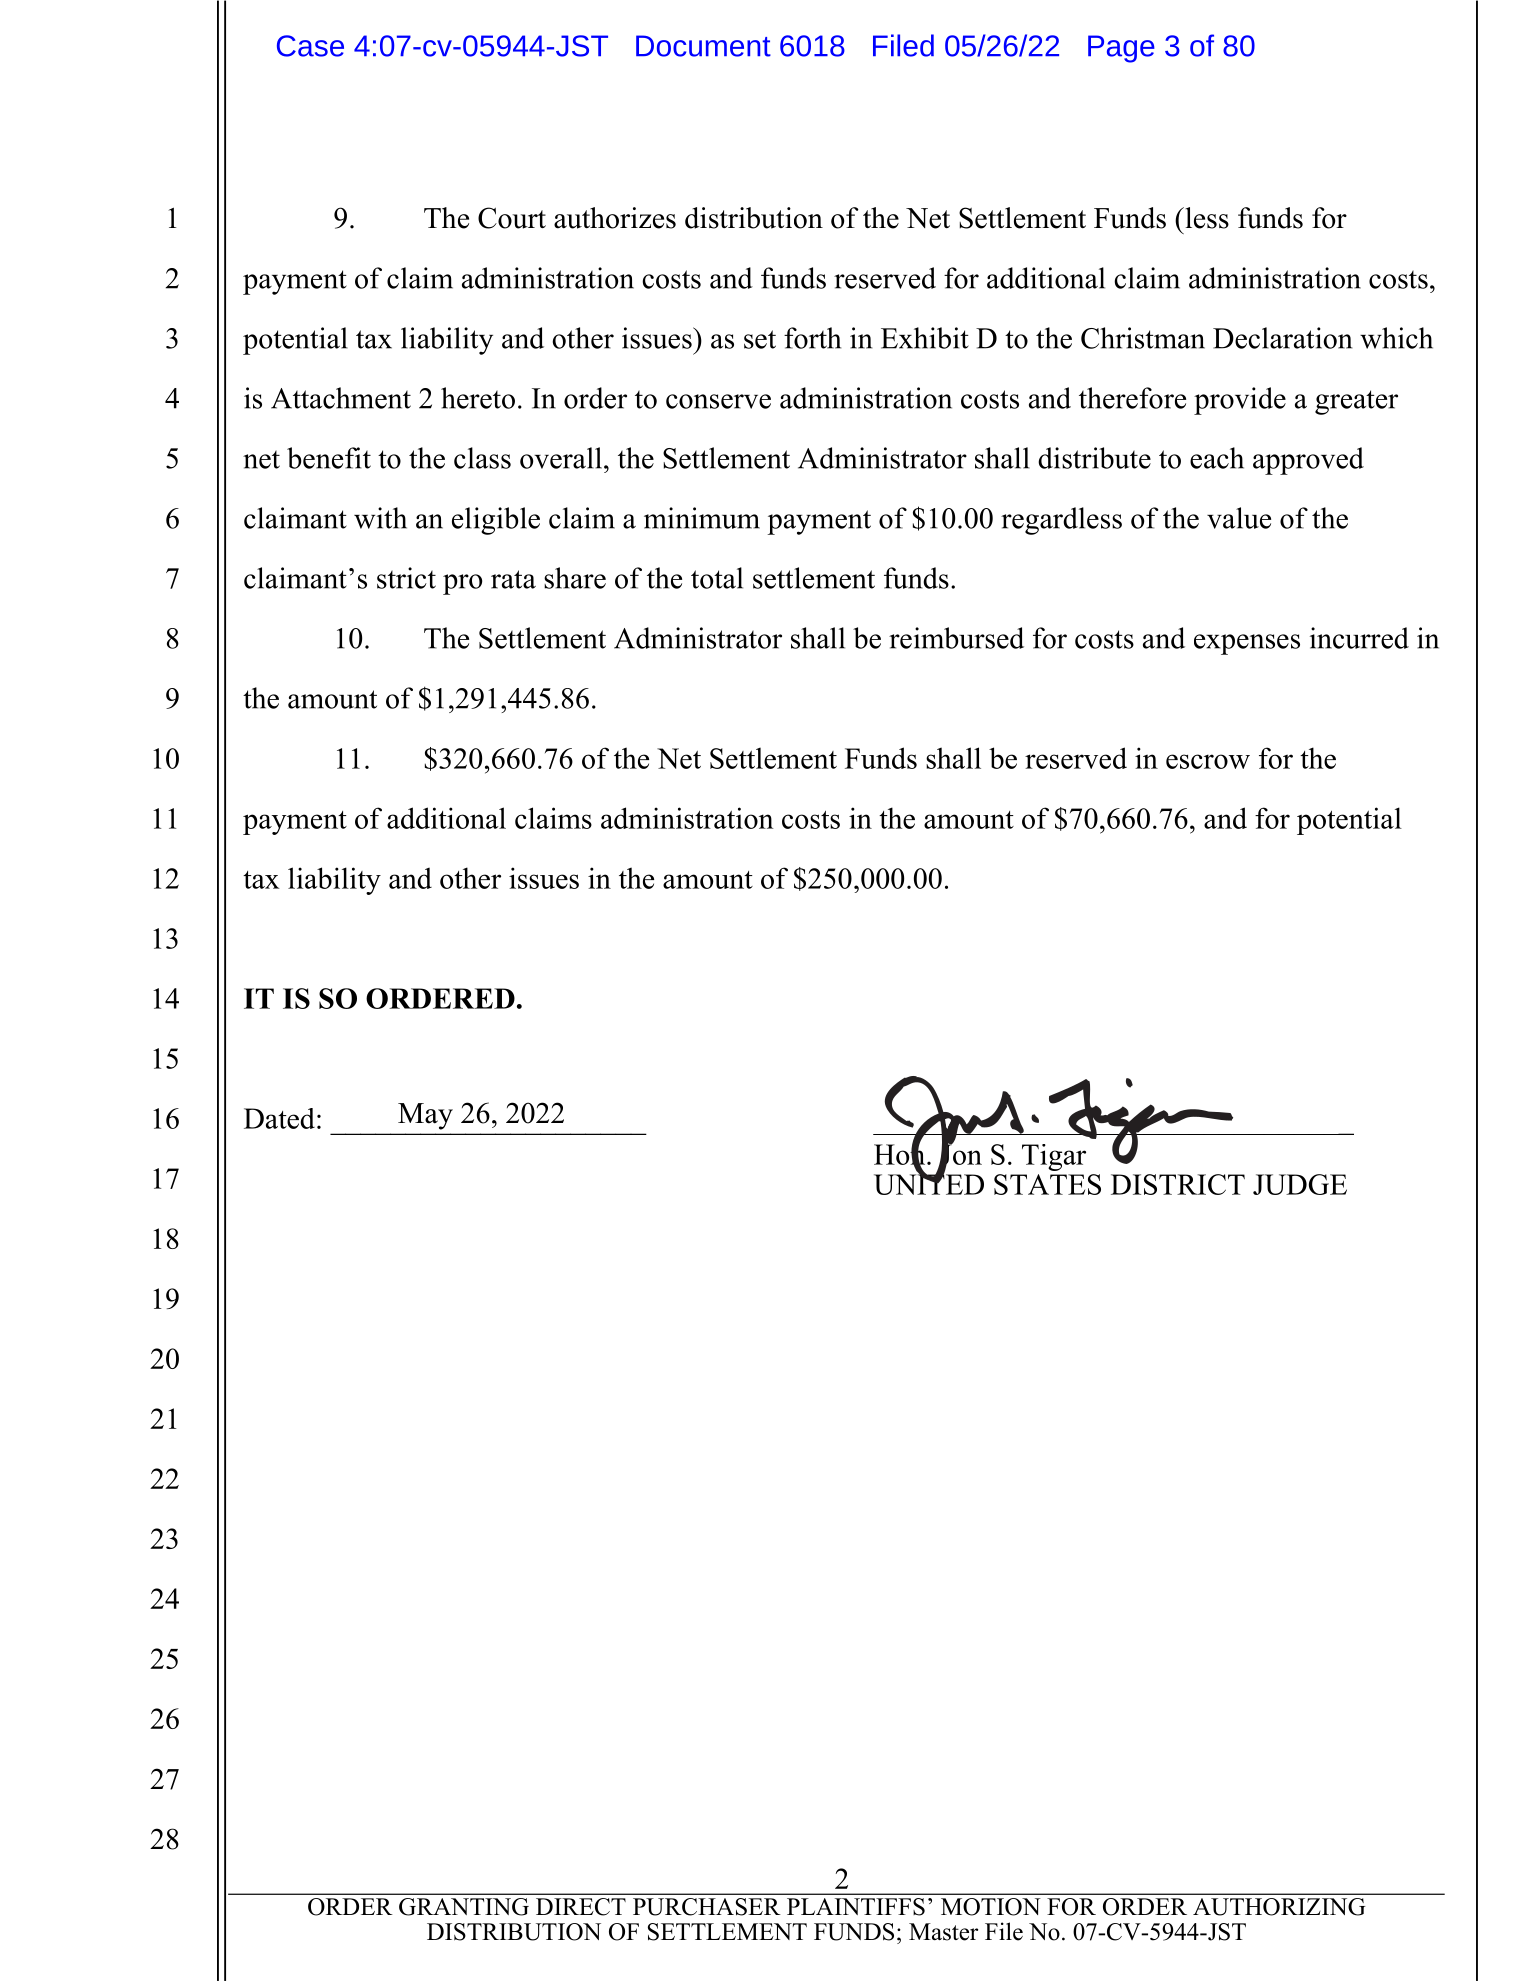 Image resolution: width=1531 pixels, height=1981 pixels. What do you see at coordinates (425, 1116) in the screenshot?
I see `May` at bounding box center [425, 1116].
